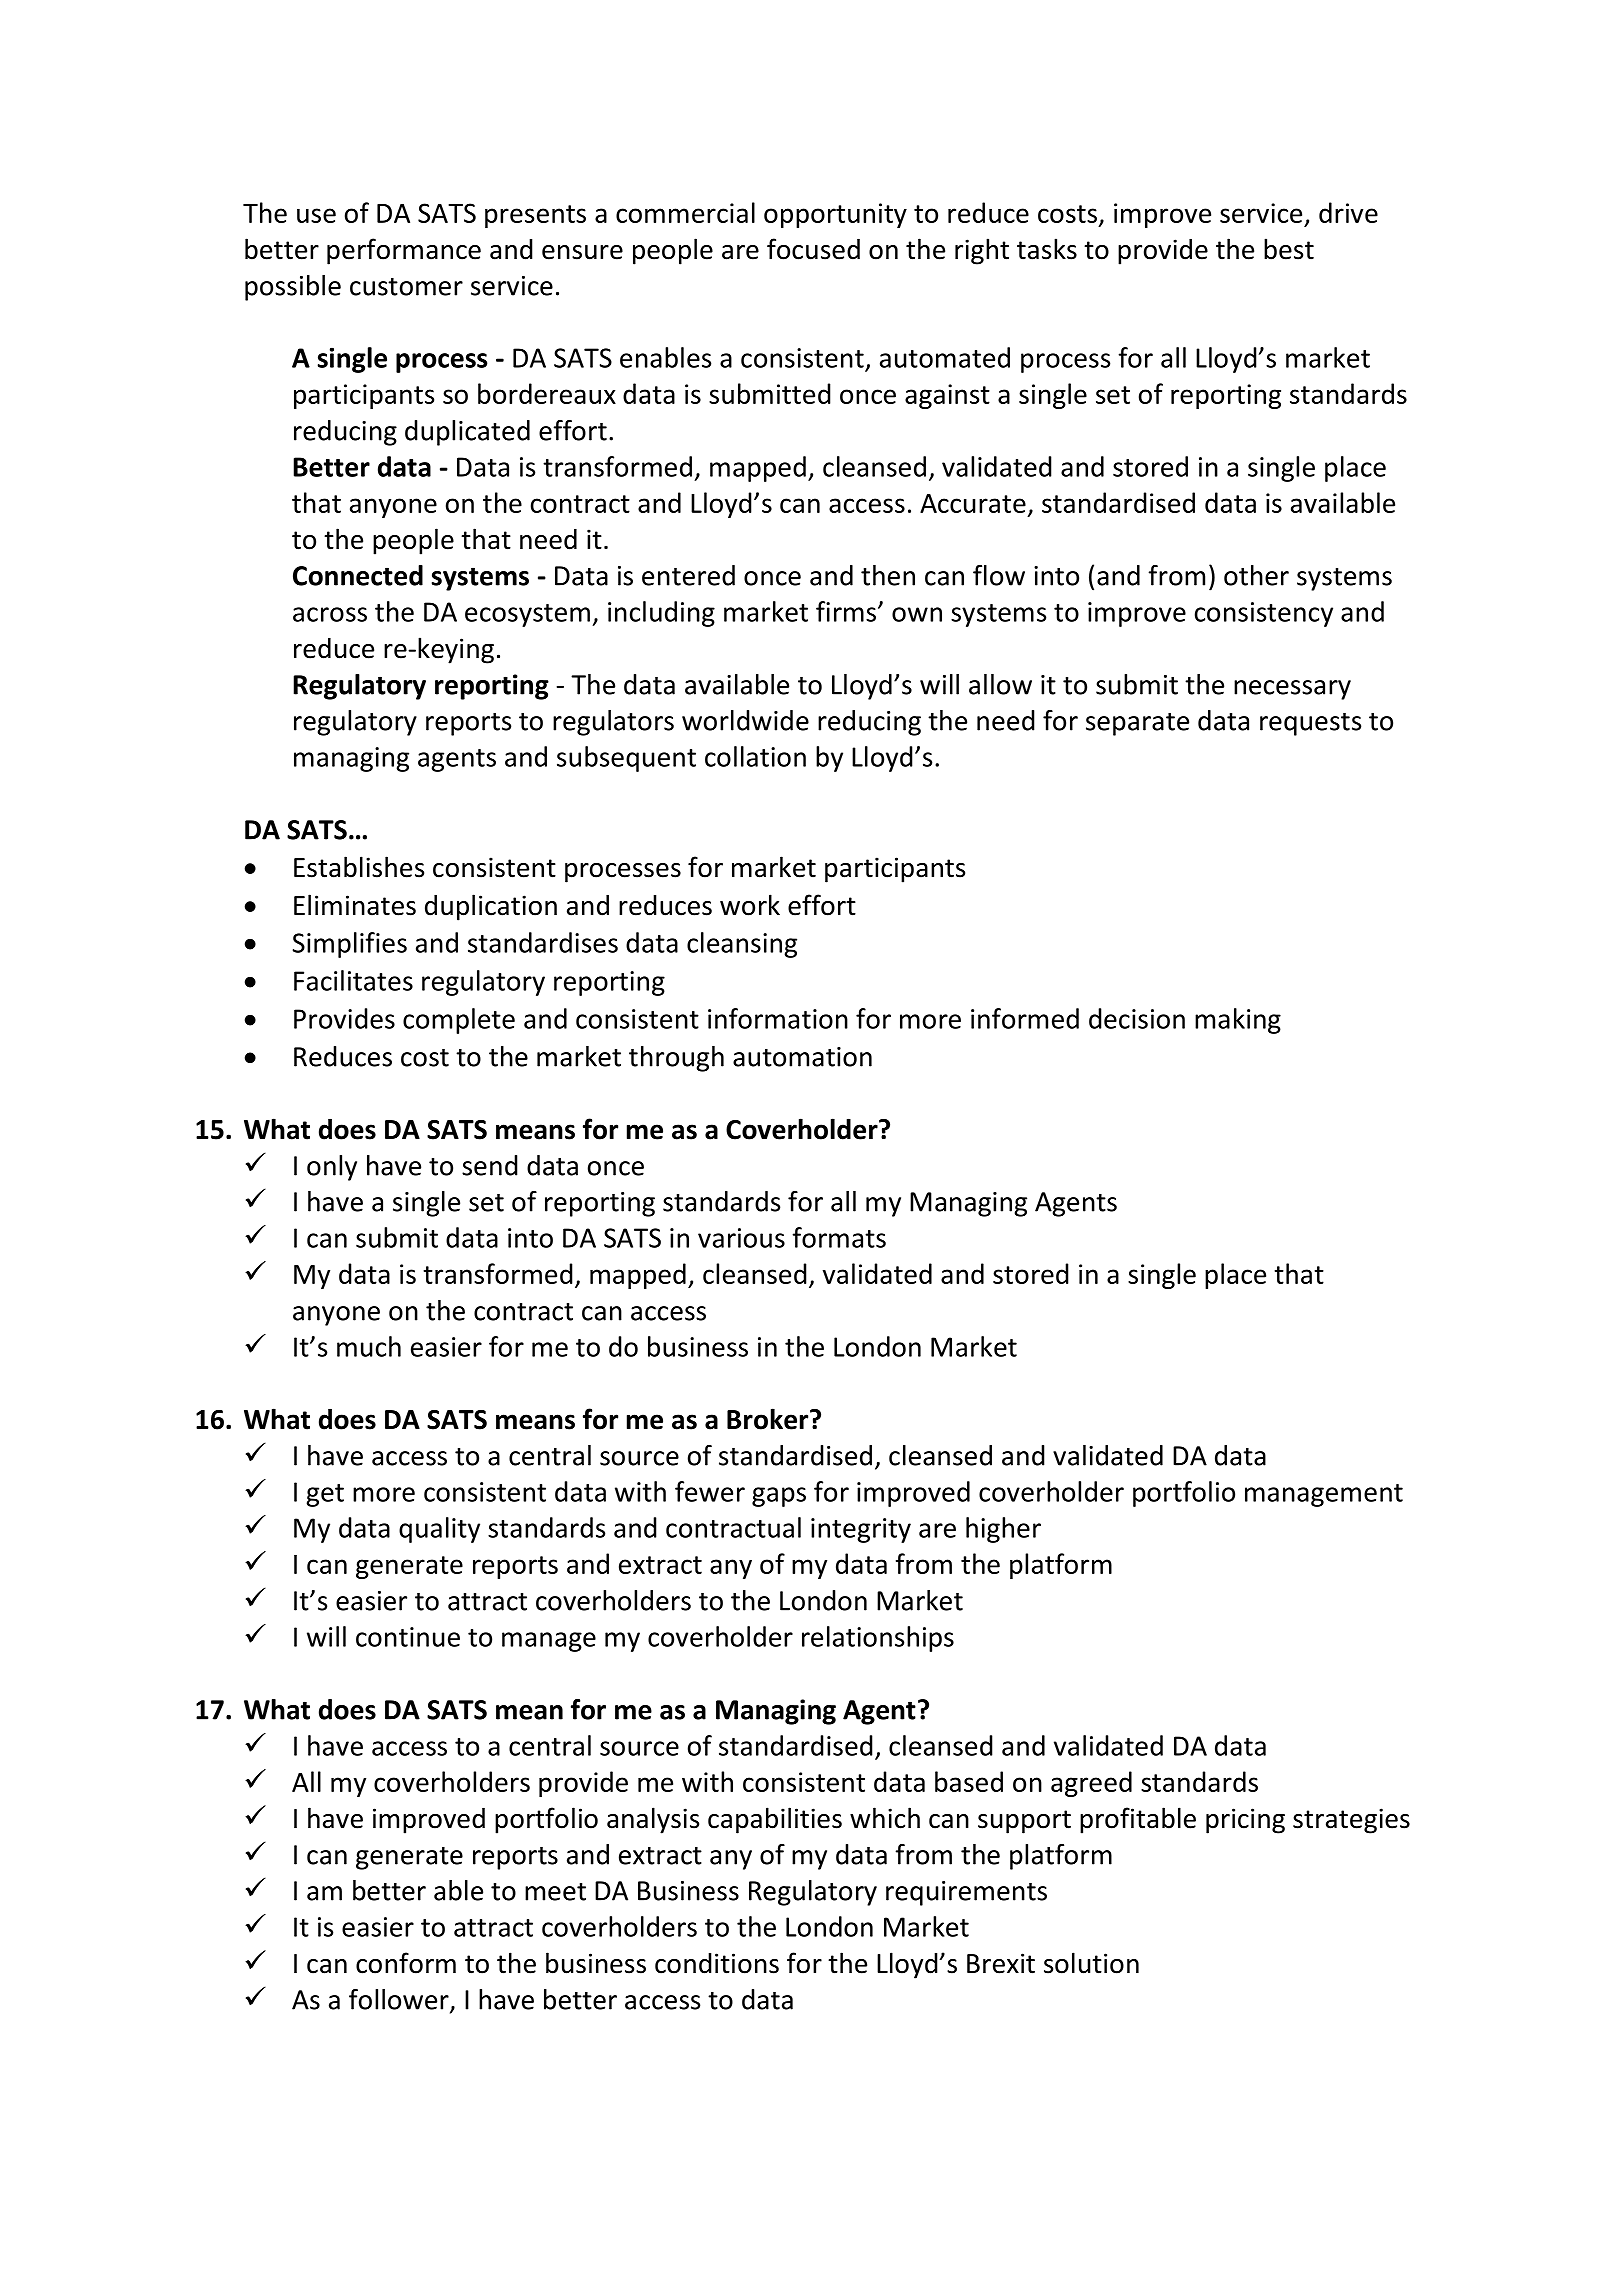 Image resolution: width=1608 pixels, height=2274 pixels. Describe the element at coordinates (330, 614) in the document. I see `across` at that location.
